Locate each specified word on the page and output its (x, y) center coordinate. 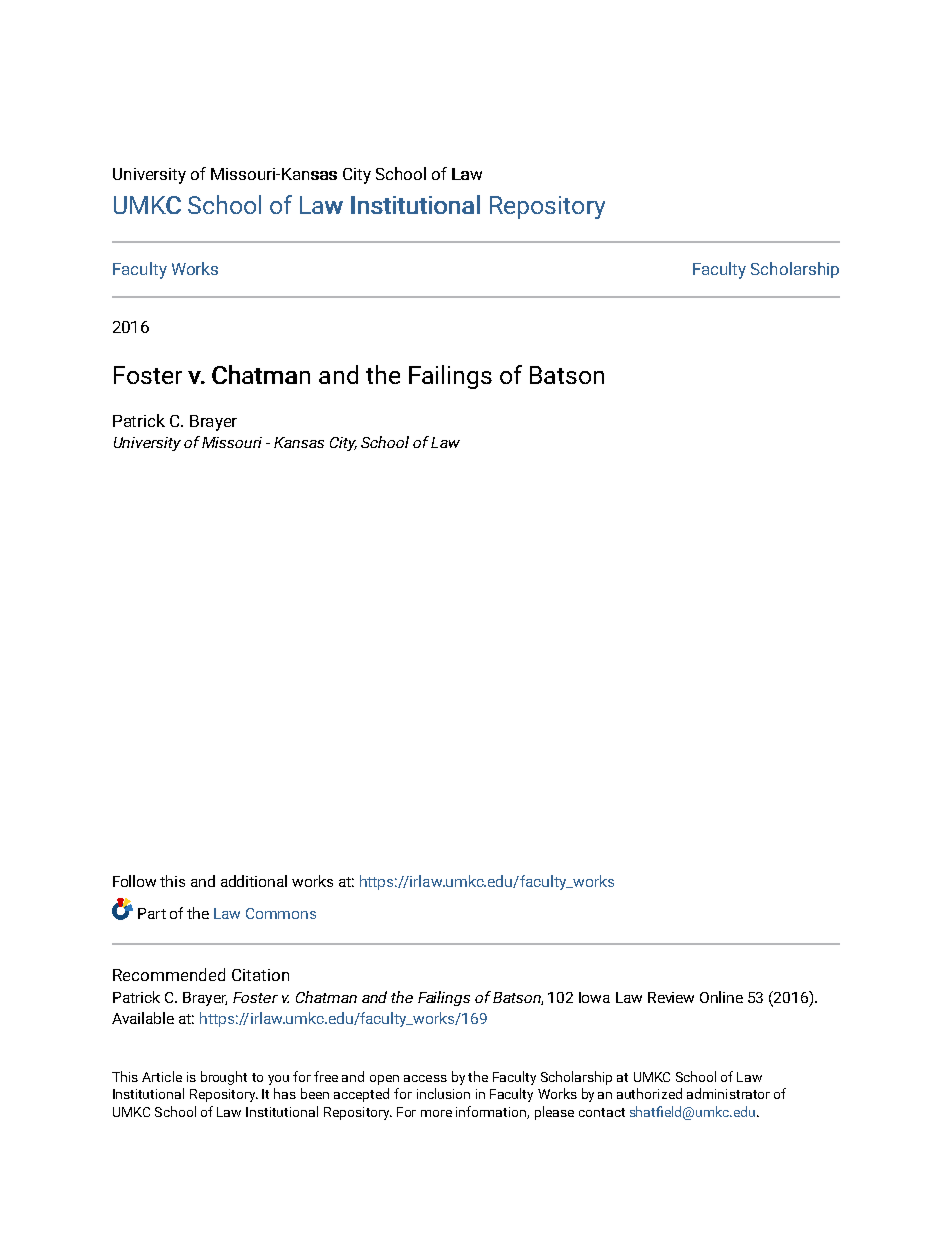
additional (254, 881)
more (436, 1113)
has (285, 1093)
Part (152, 913)
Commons (281, 913)
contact (602, 1112)
